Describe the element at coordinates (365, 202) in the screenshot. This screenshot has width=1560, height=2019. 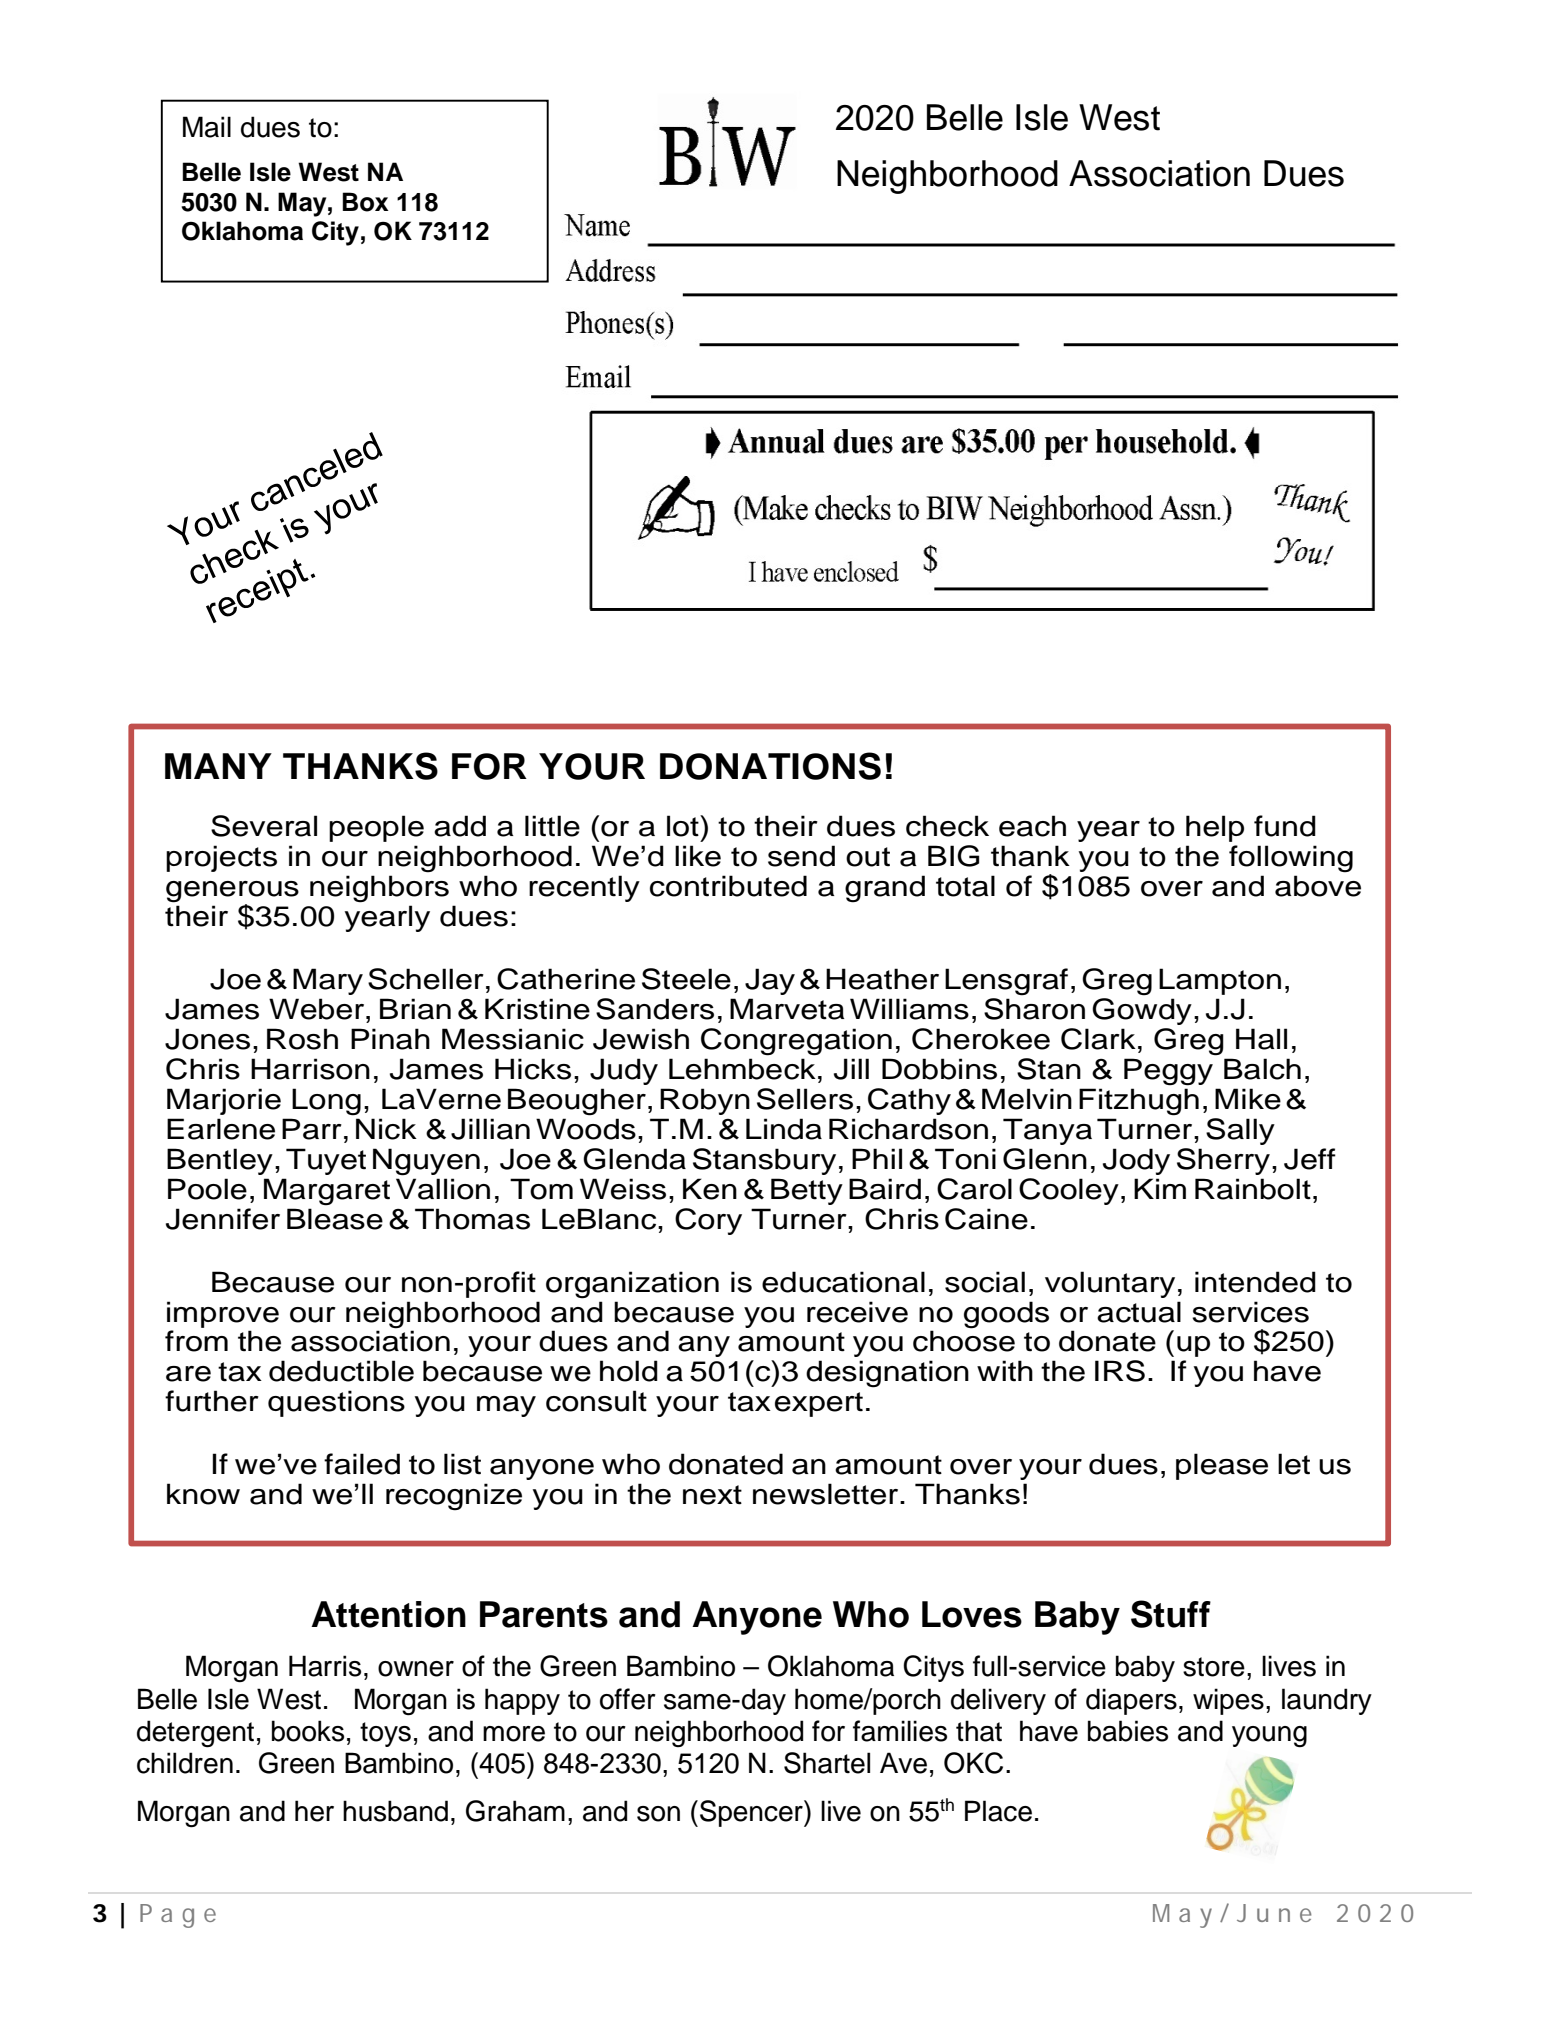
I see `Box` at that location.
